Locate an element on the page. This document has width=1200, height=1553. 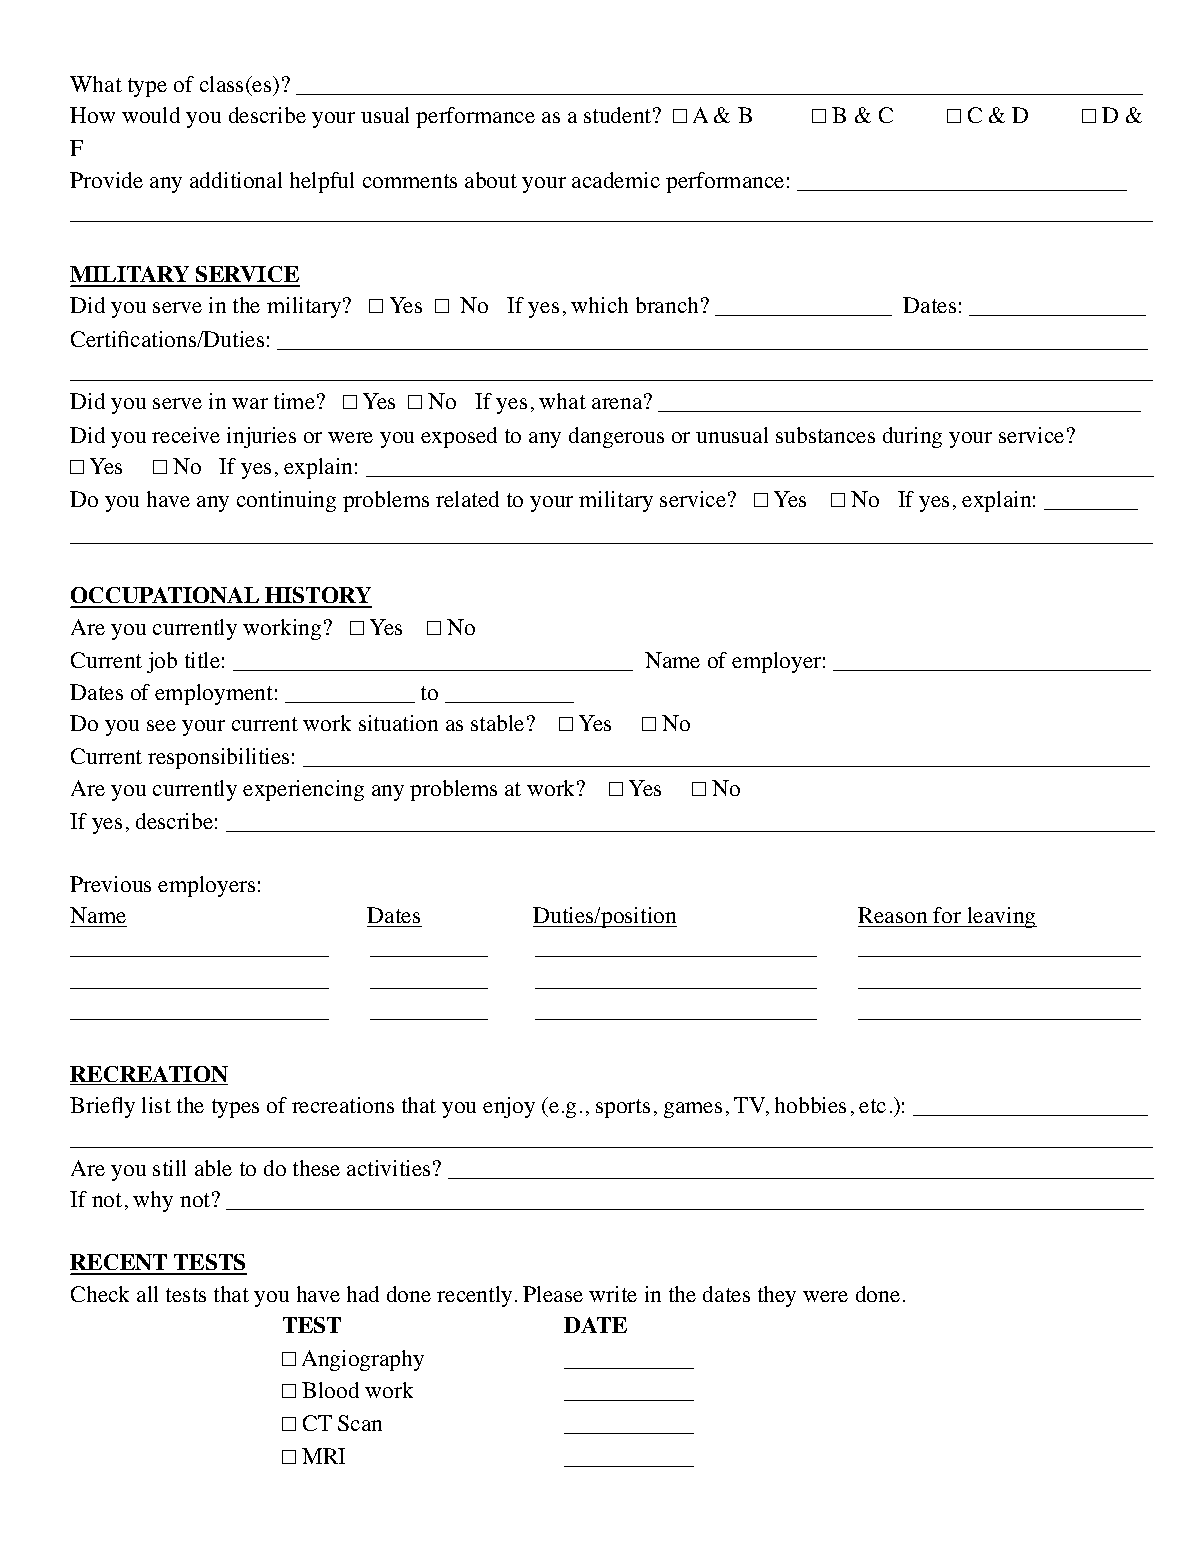
situation is located at coordinates (398, 723).
